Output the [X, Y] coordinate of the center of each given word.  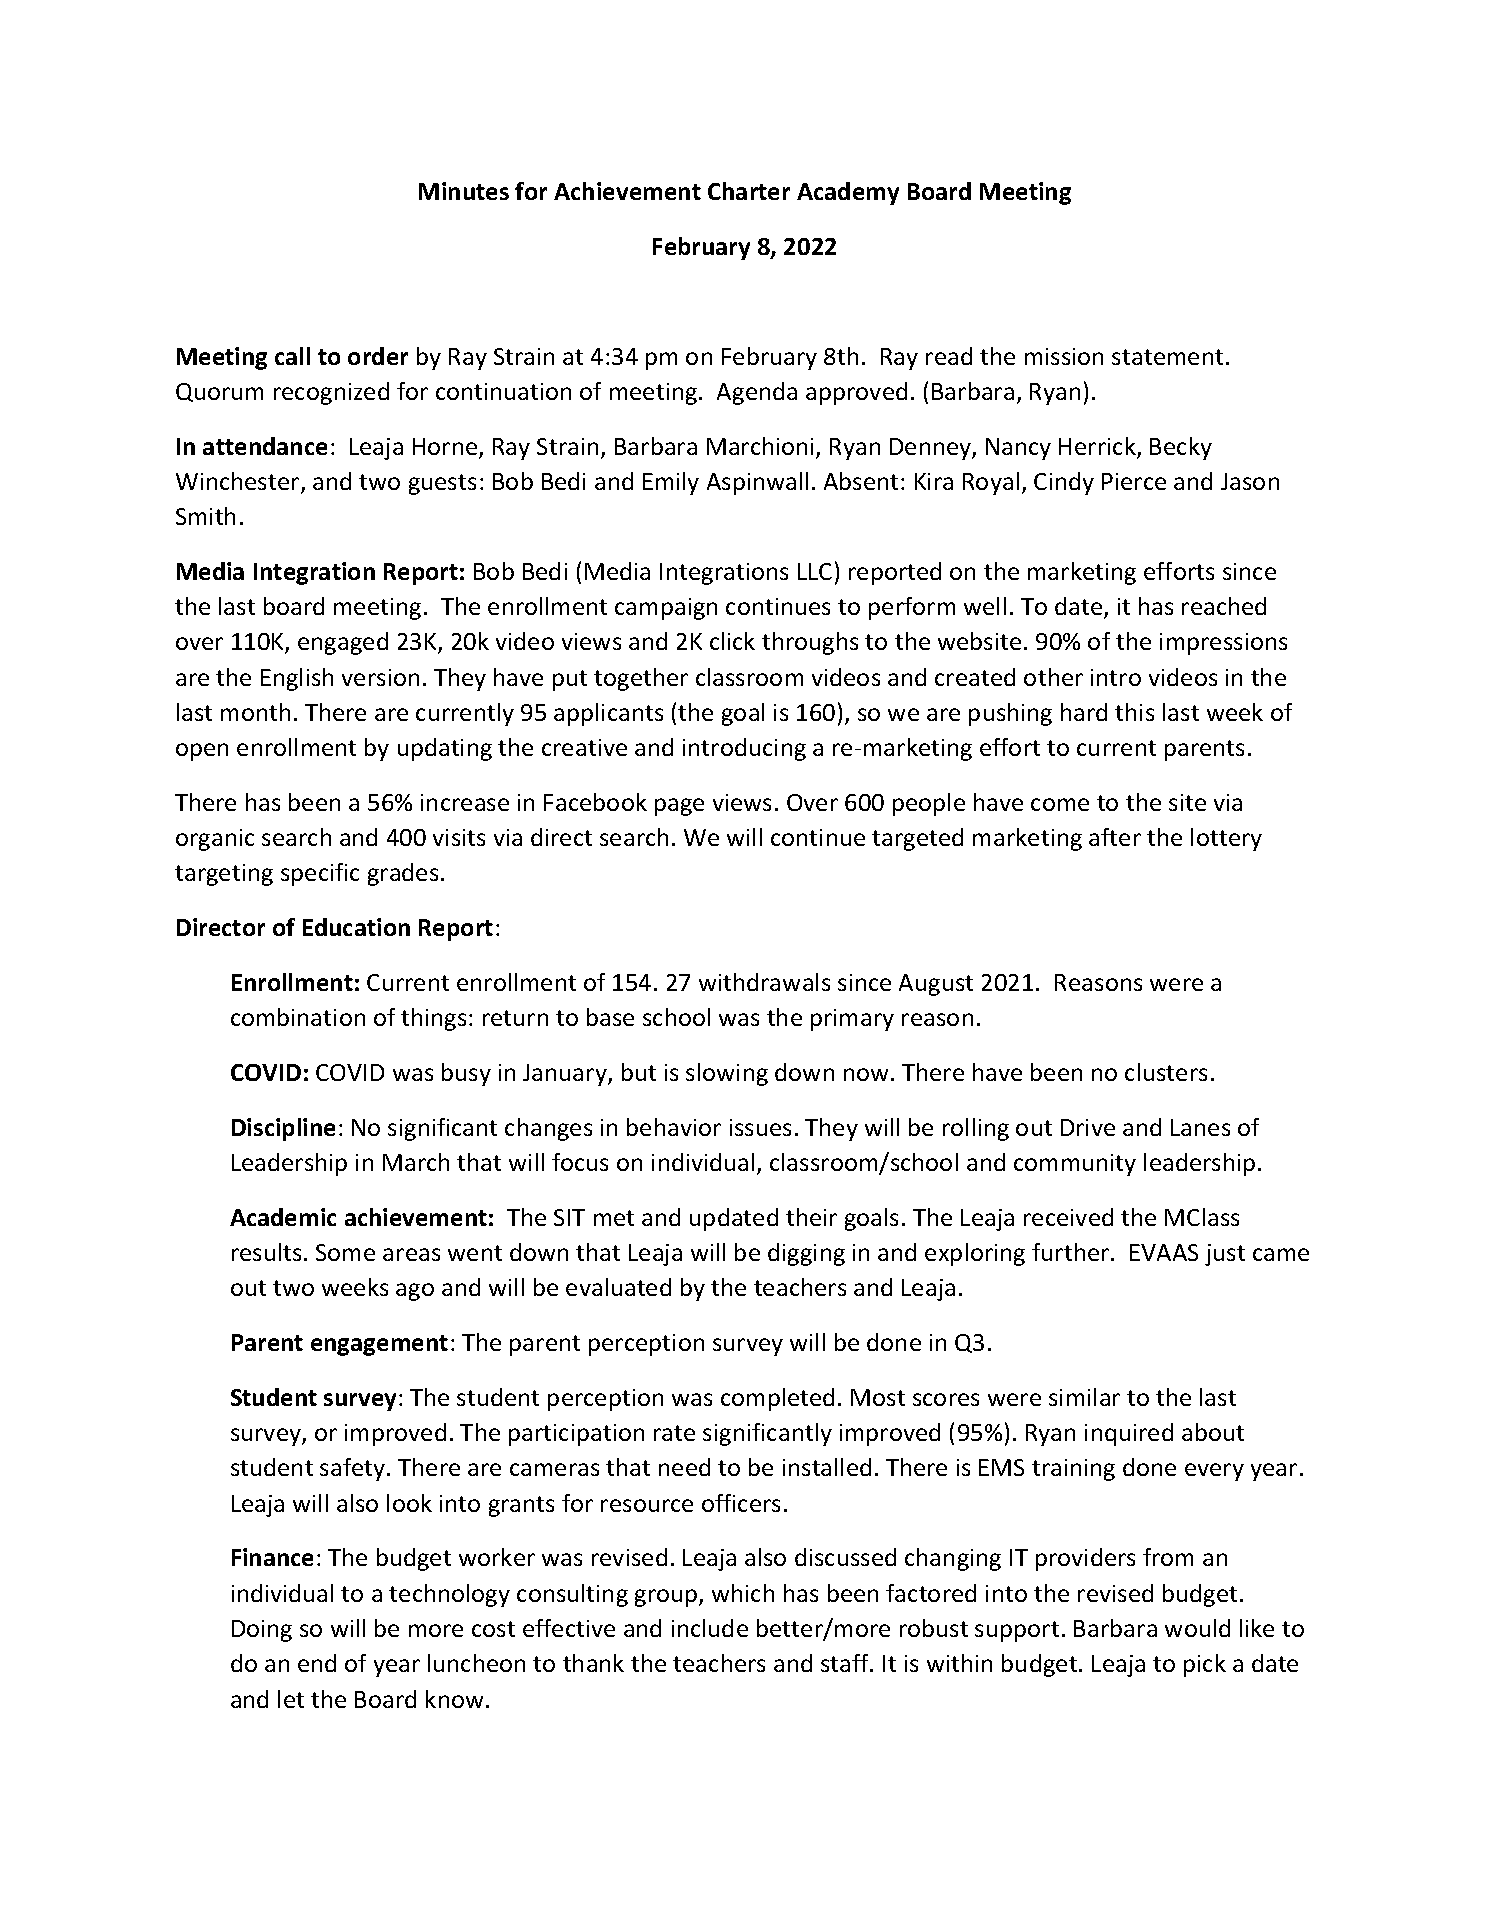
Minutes [464, 191]
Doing [262, 1631]
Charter [749, 191]
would [1197, 1628]
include [710, 1628]
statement [1167, 357]
